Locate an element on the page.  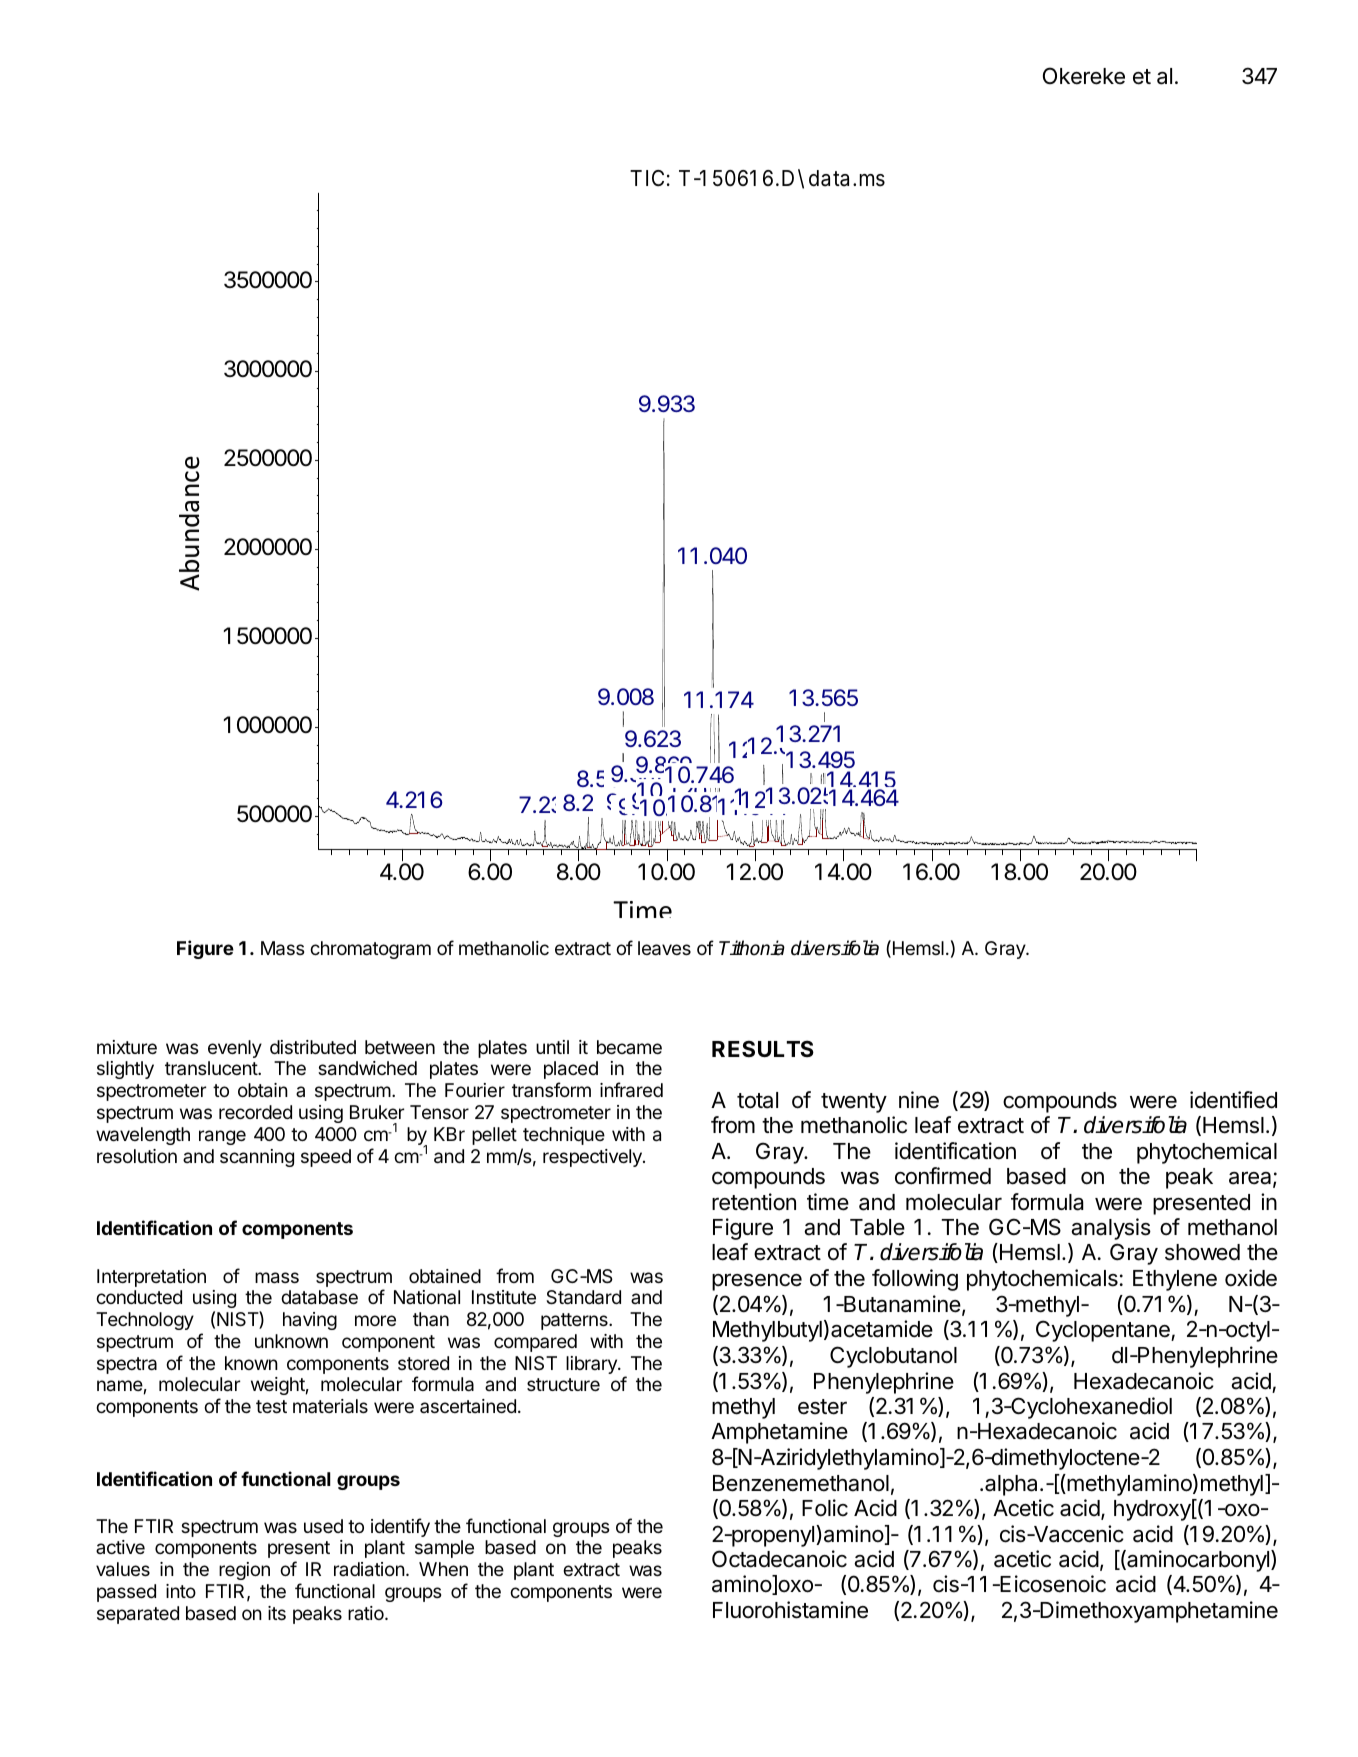
When is located at coordinates (443, 1569).
